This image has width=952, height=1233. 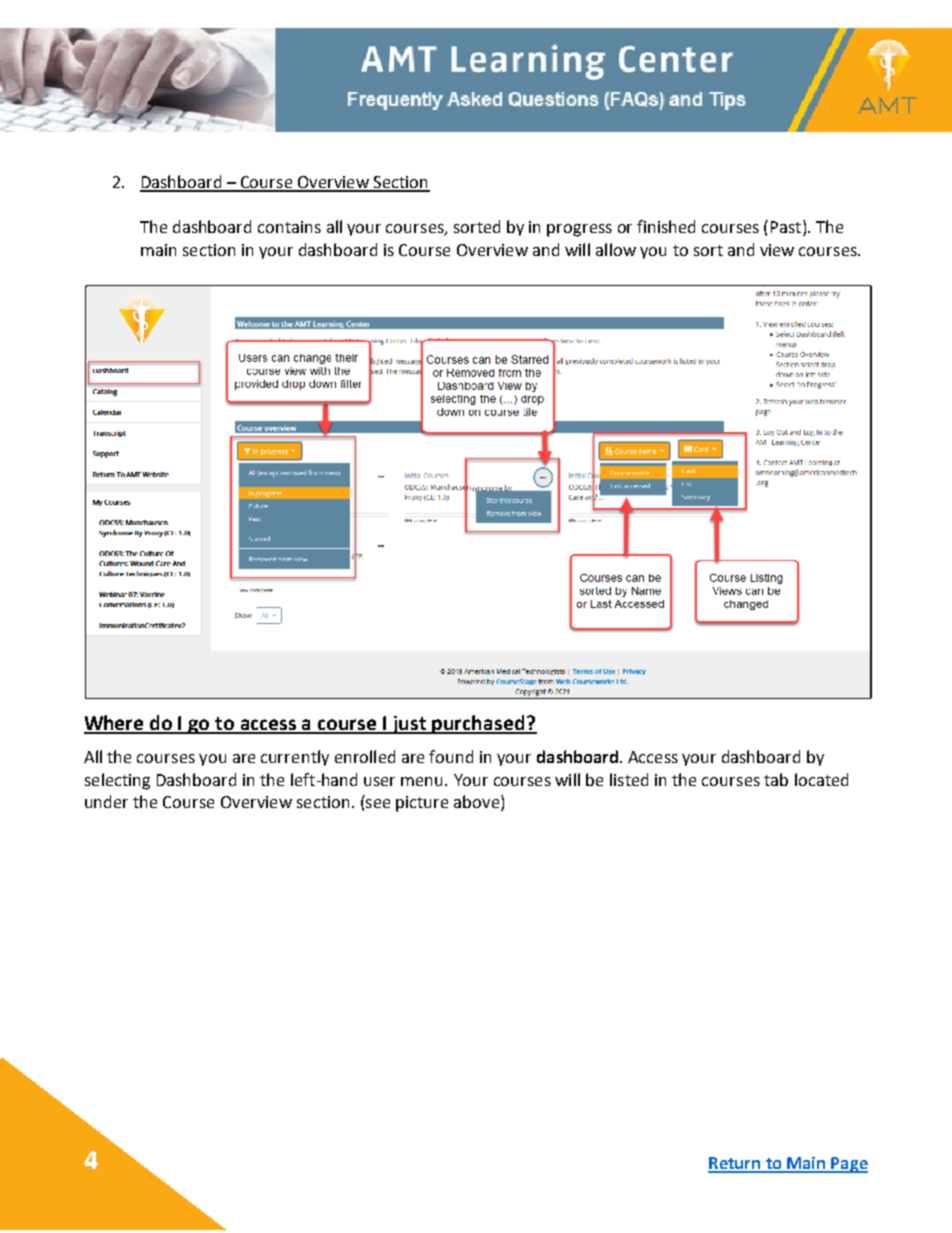 I want to click on Return, so click(x=735, y=1164).
